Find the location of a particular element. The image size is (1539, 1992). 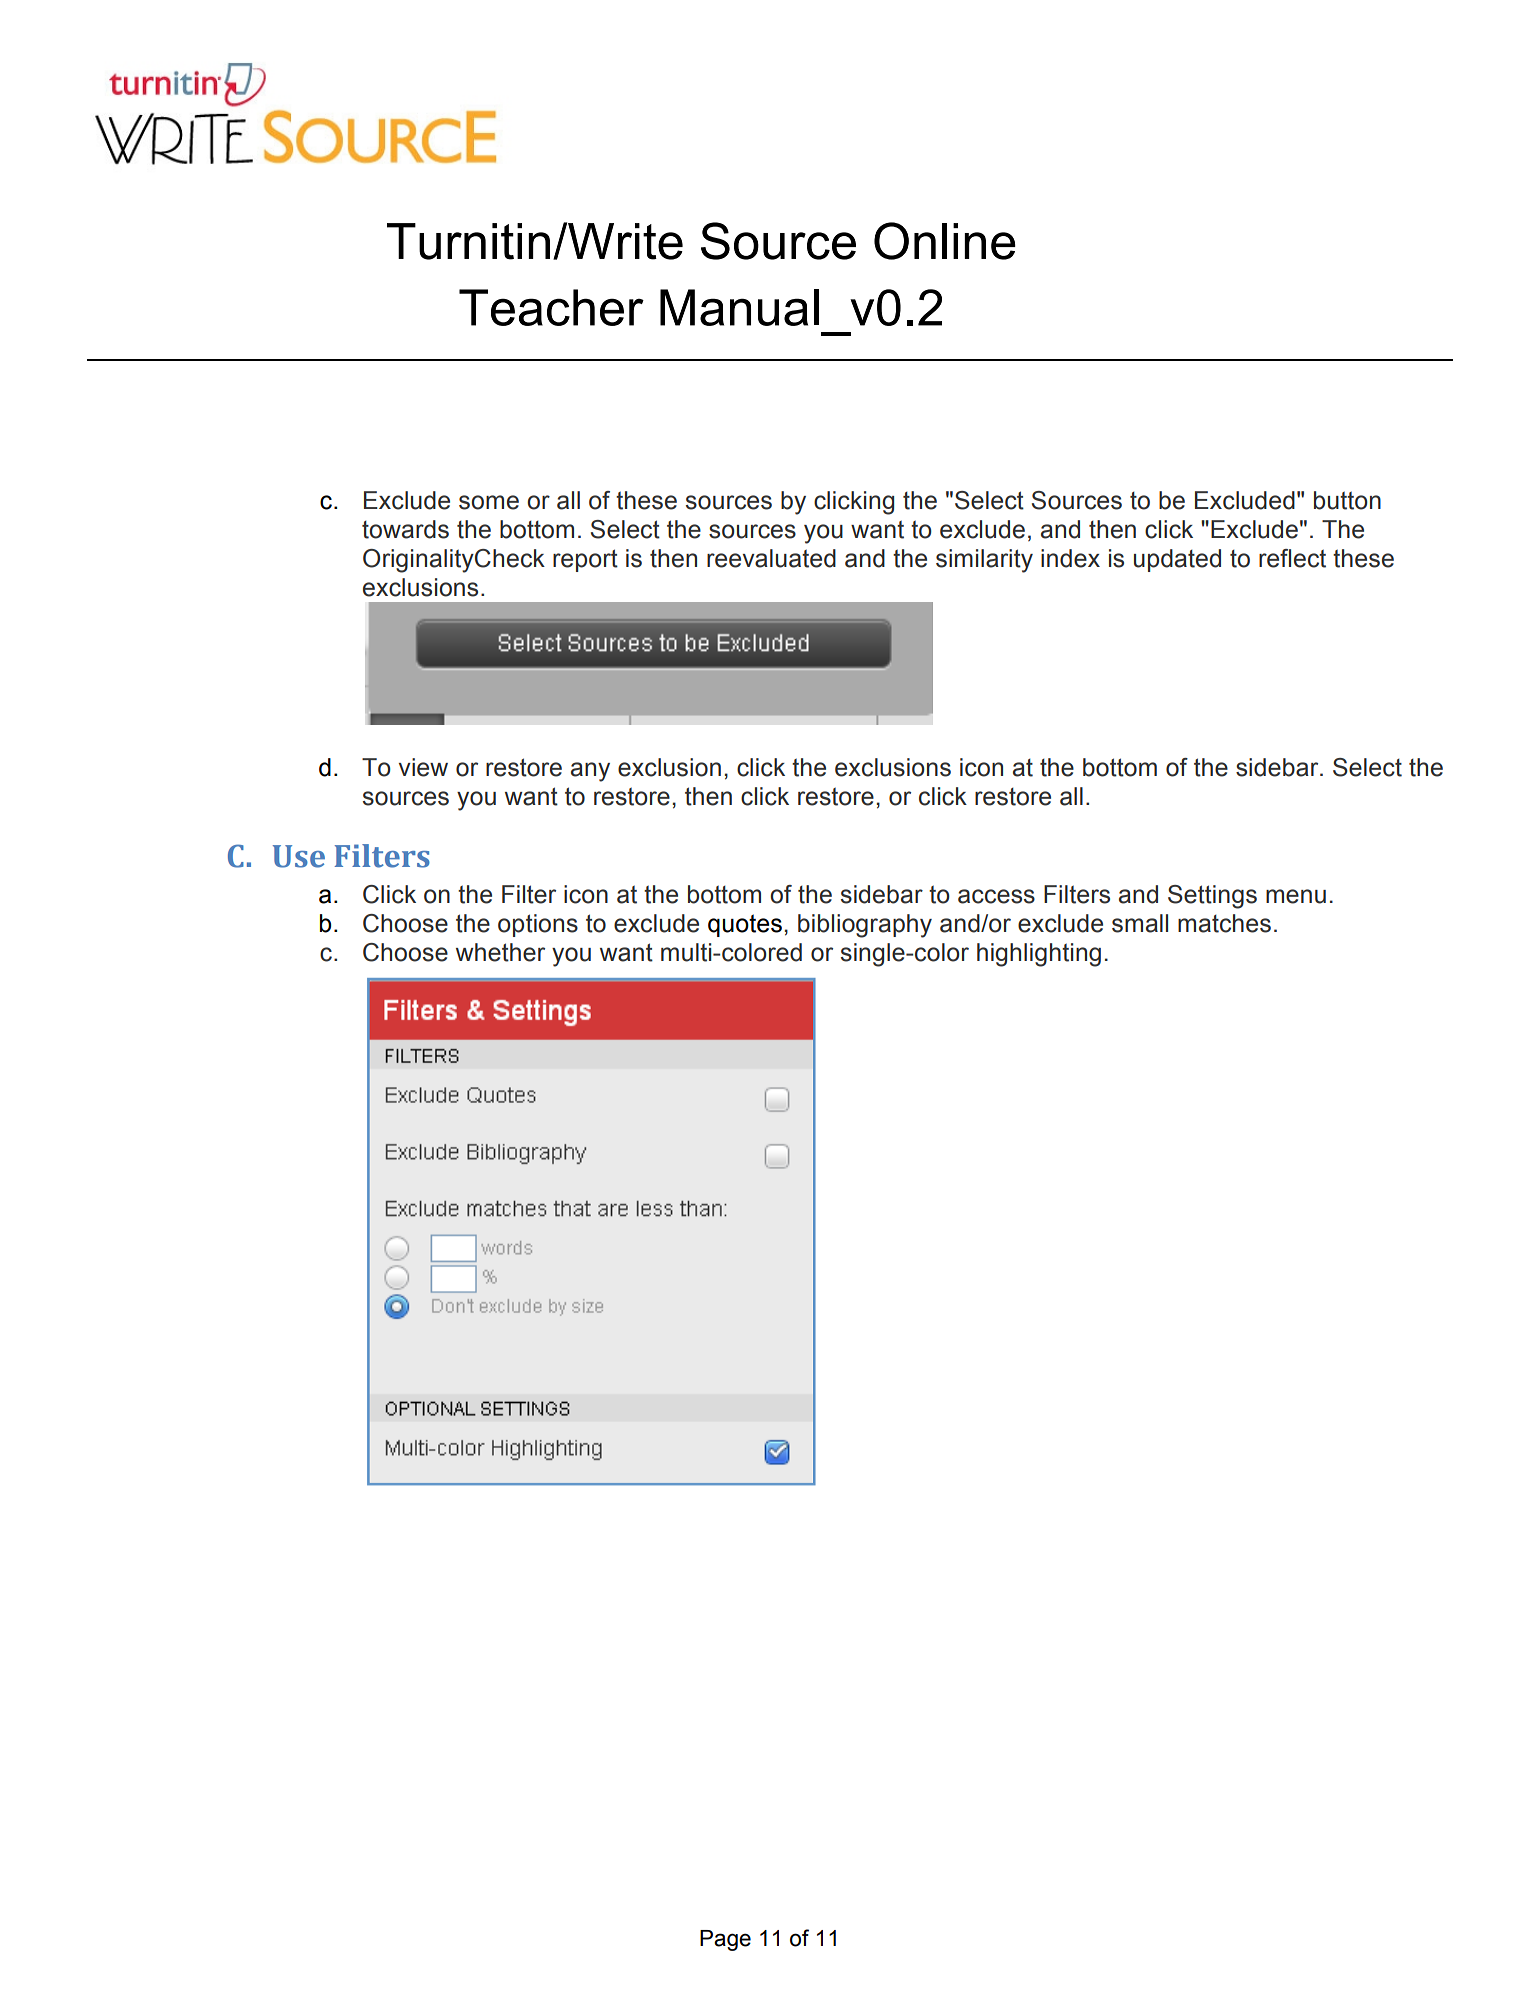

bibliography is located at coordinates (865, 926).
